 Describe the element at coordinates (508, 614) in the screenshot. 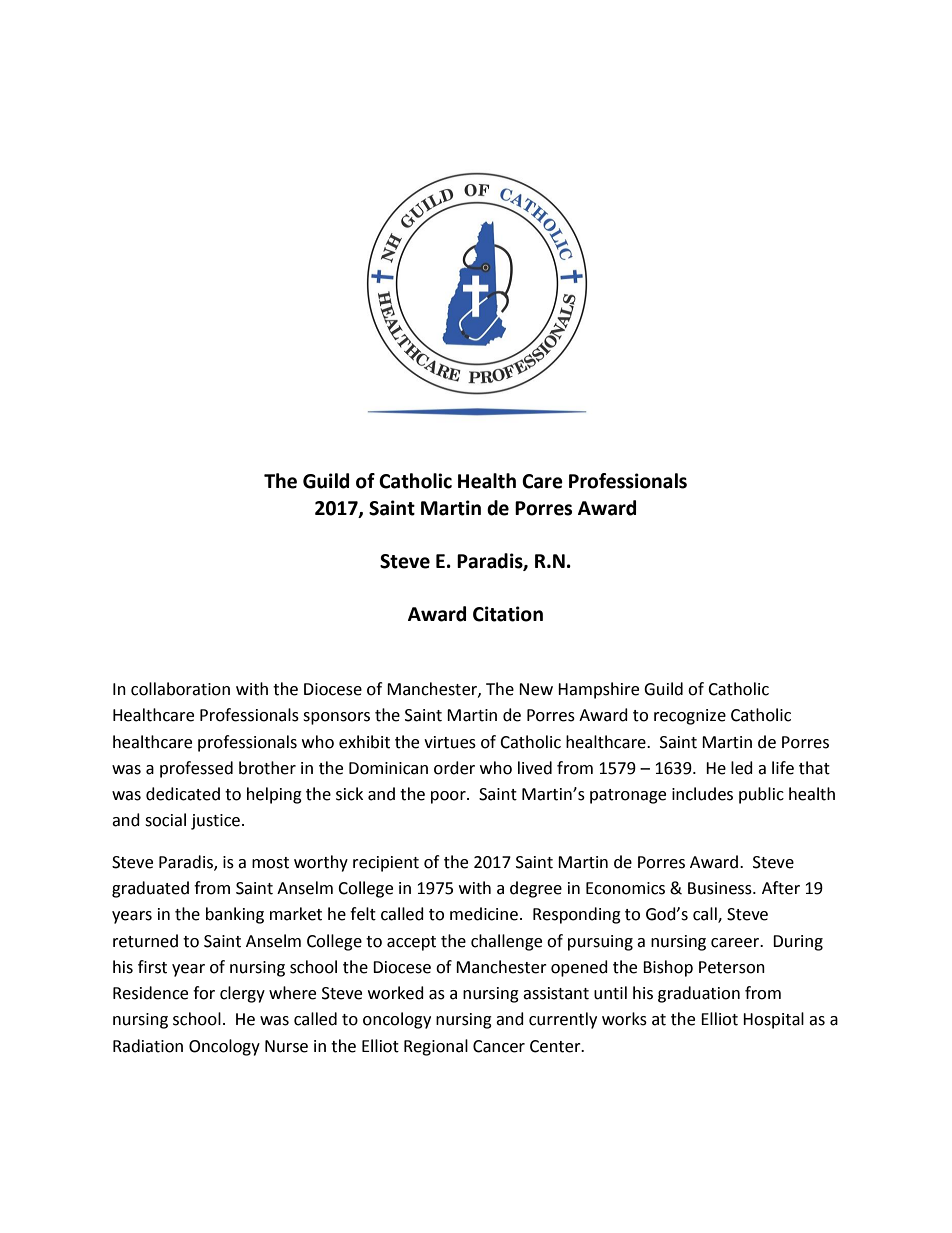

I see `Citation` at that location.
